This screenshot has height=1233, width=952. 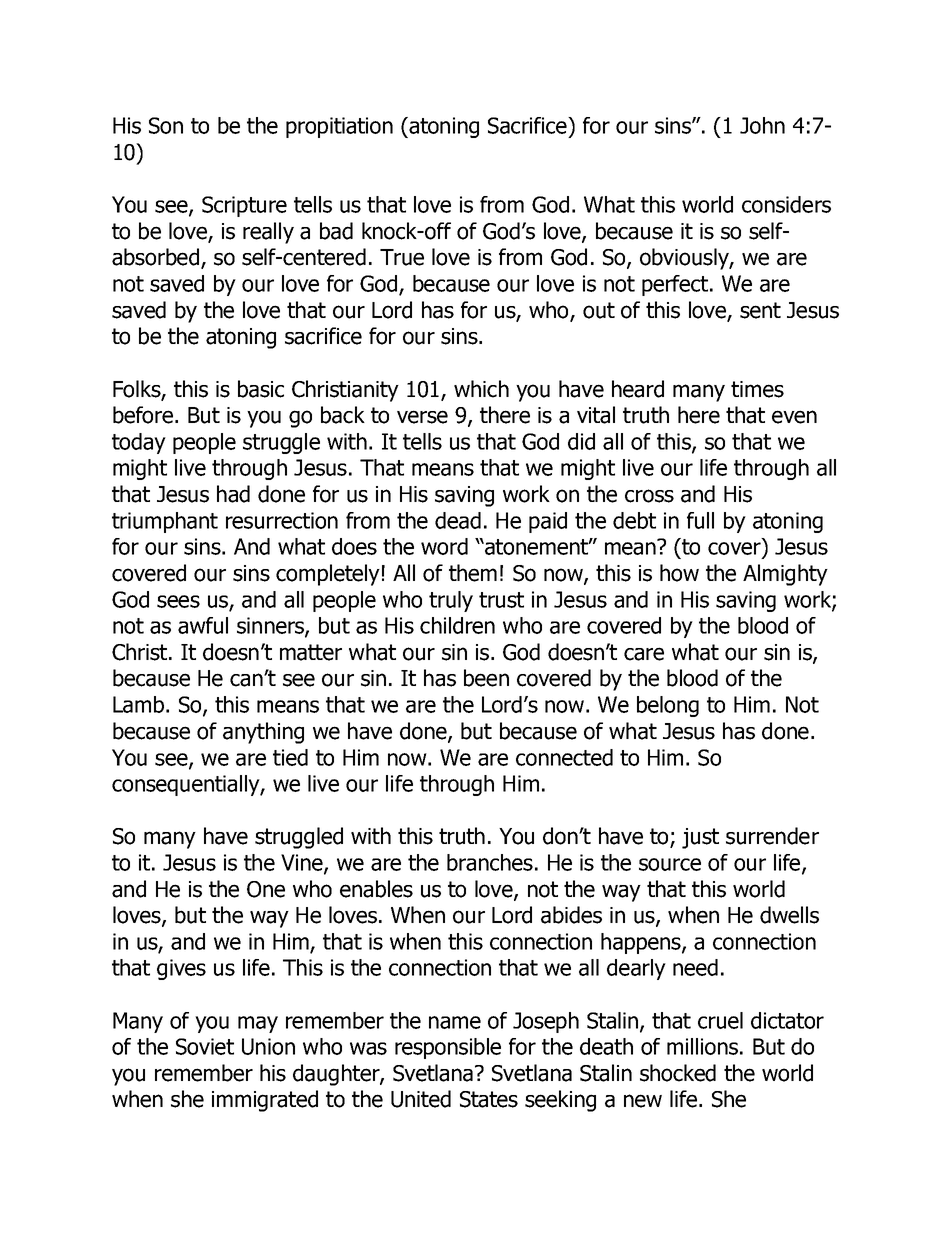 What do you see at coordinates (261, 389) in the screenshot?
I see `basic` at bounding box center [261, 389].
